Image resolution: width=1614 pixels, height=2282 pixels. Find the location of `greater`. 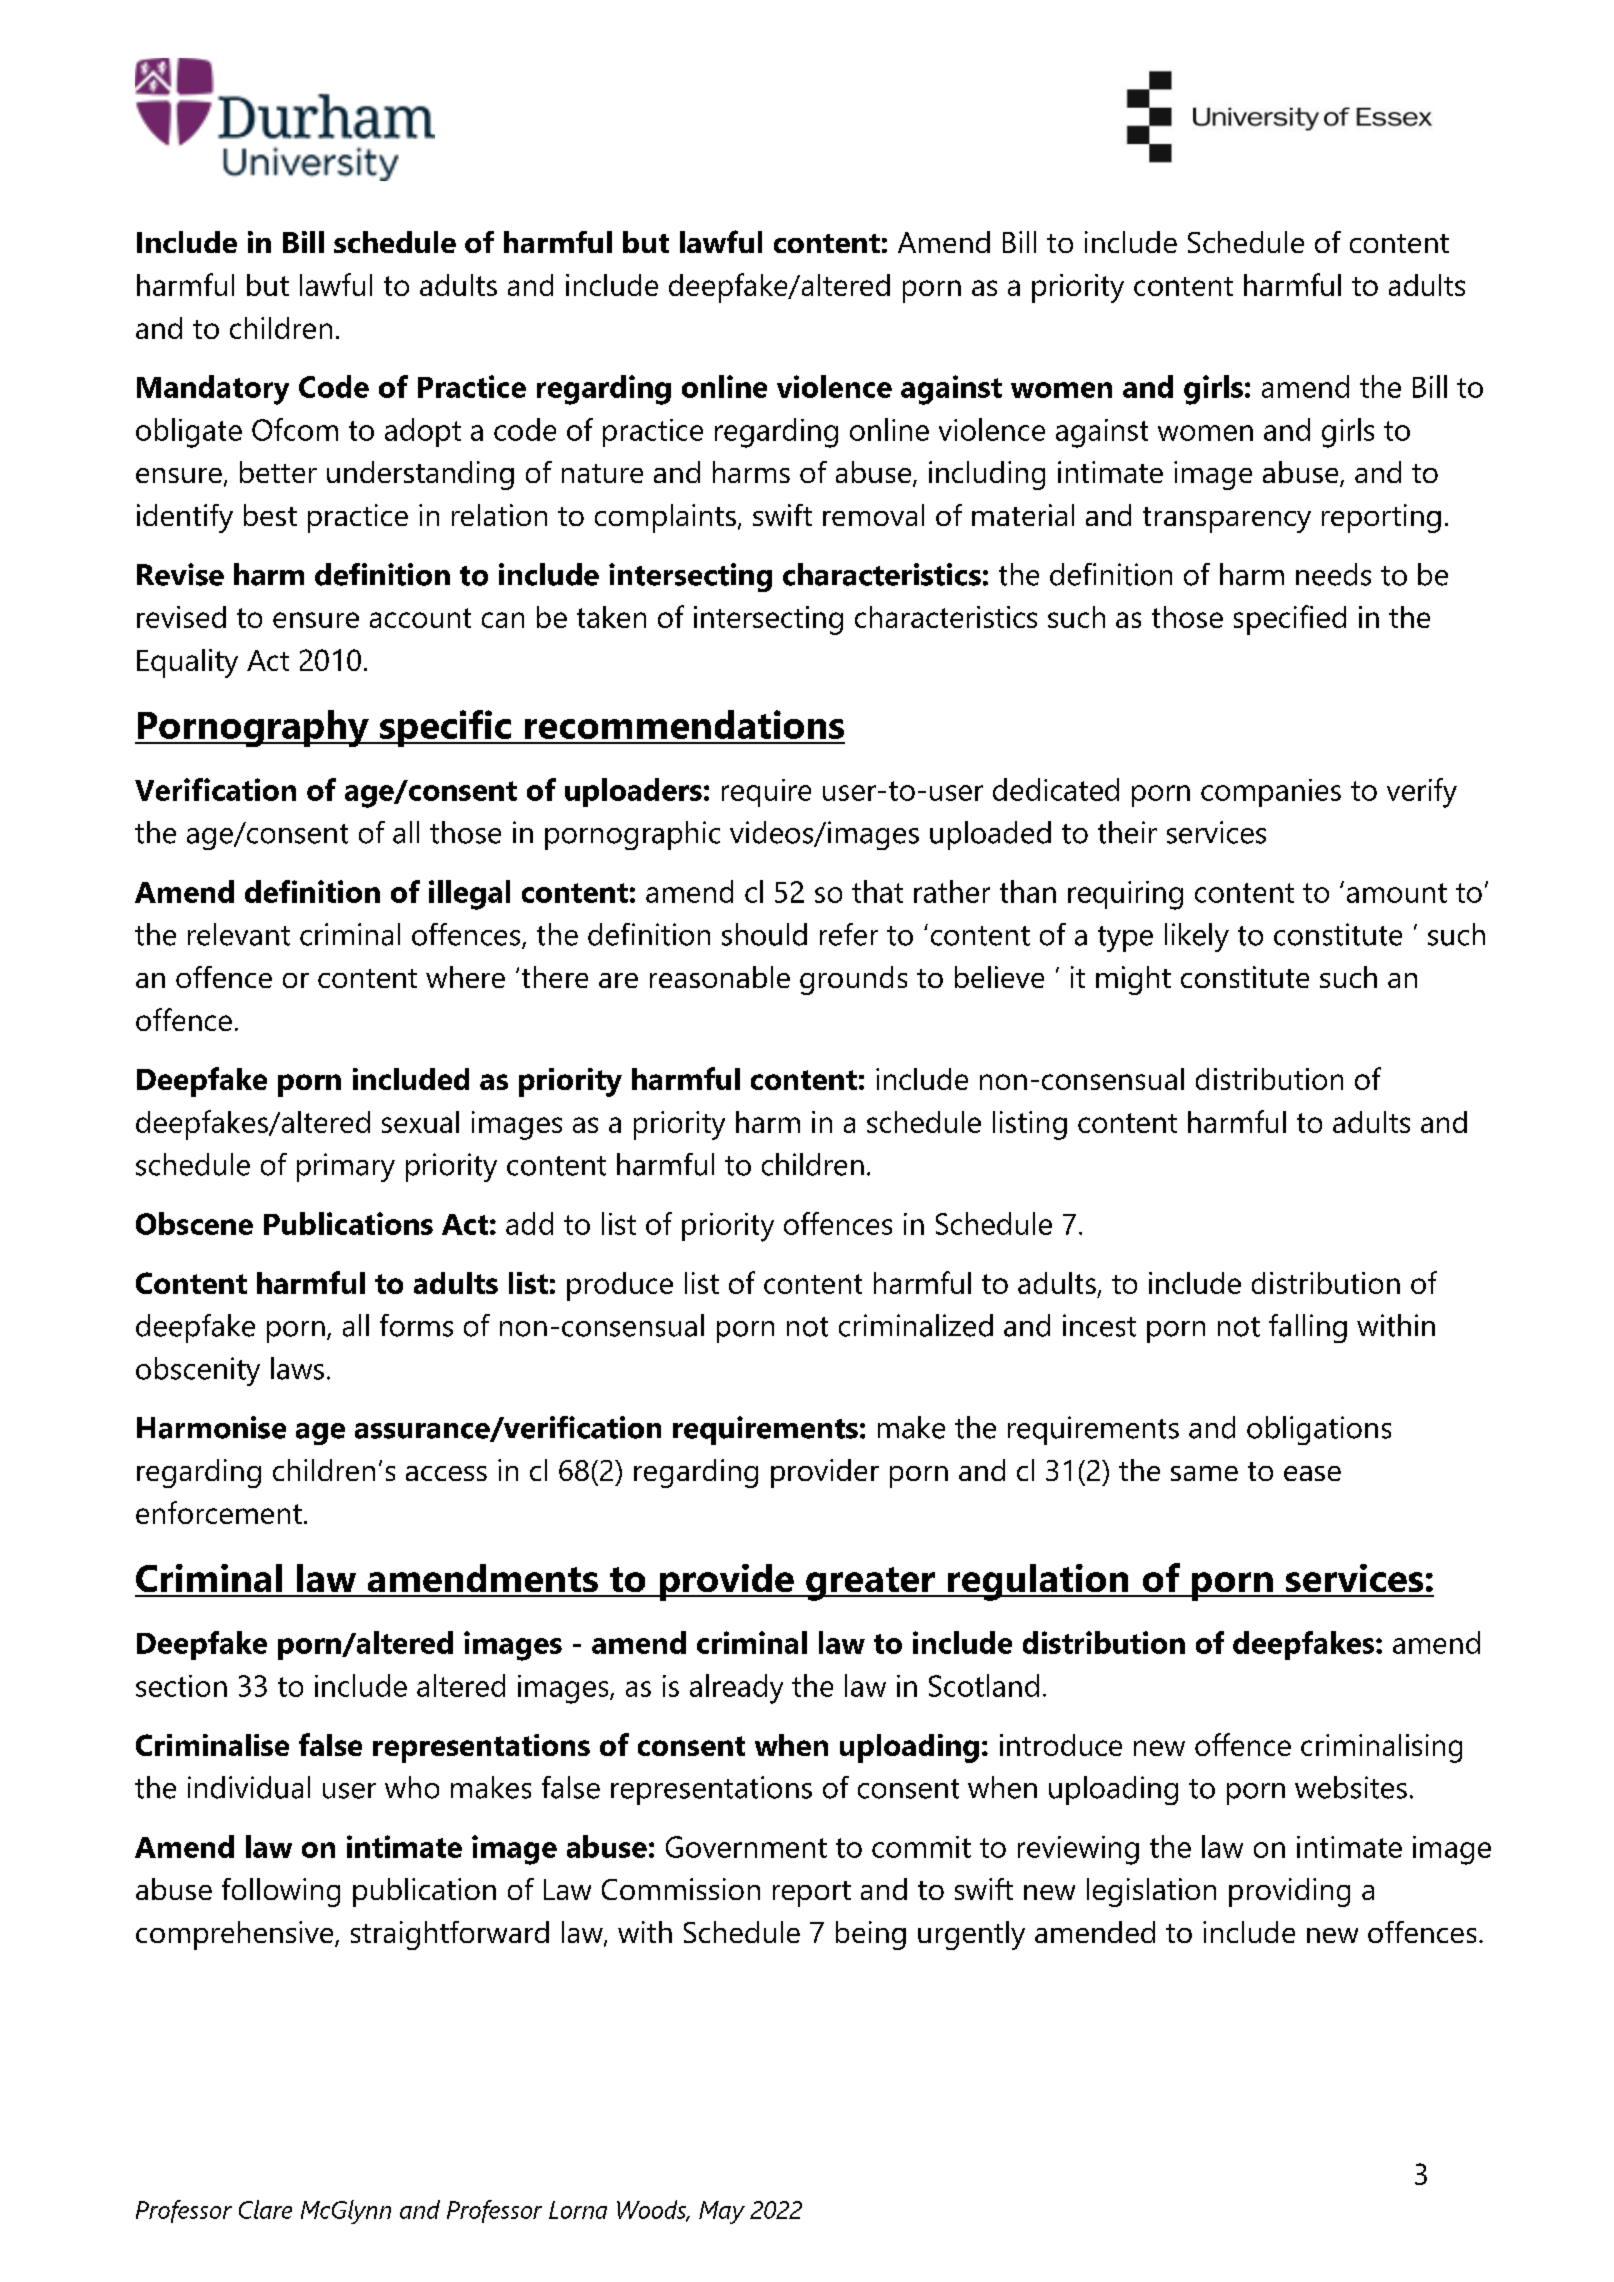

greater is located at coordinates (870, 1584).
